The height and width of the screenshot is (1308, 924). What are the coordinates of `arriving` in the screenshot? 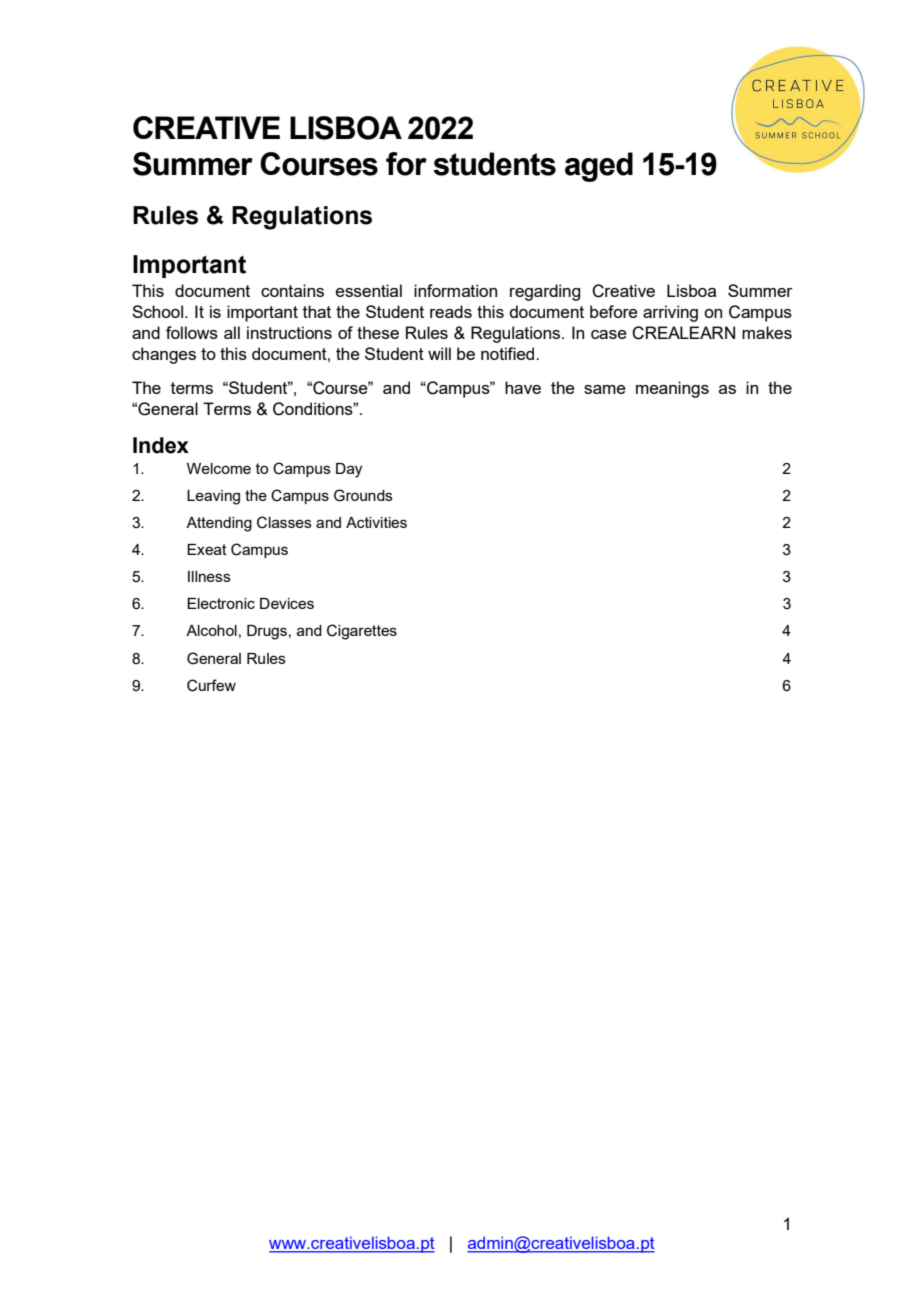 It's located at (670, 313).
